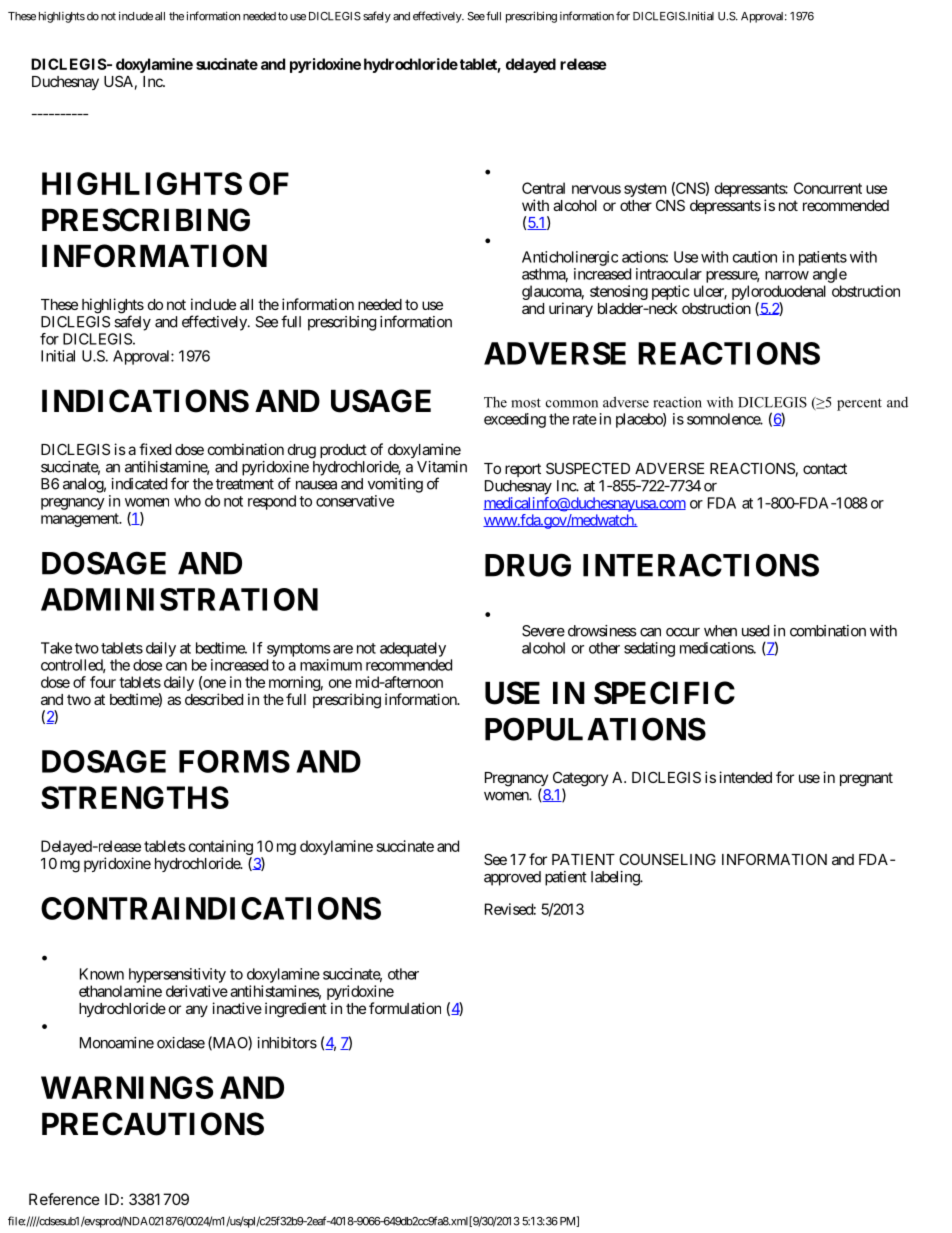 This screenshot has height=1233, width=952. Describe the element at coordinates (755, 631) in the screenshot. I see `used` at that location.
